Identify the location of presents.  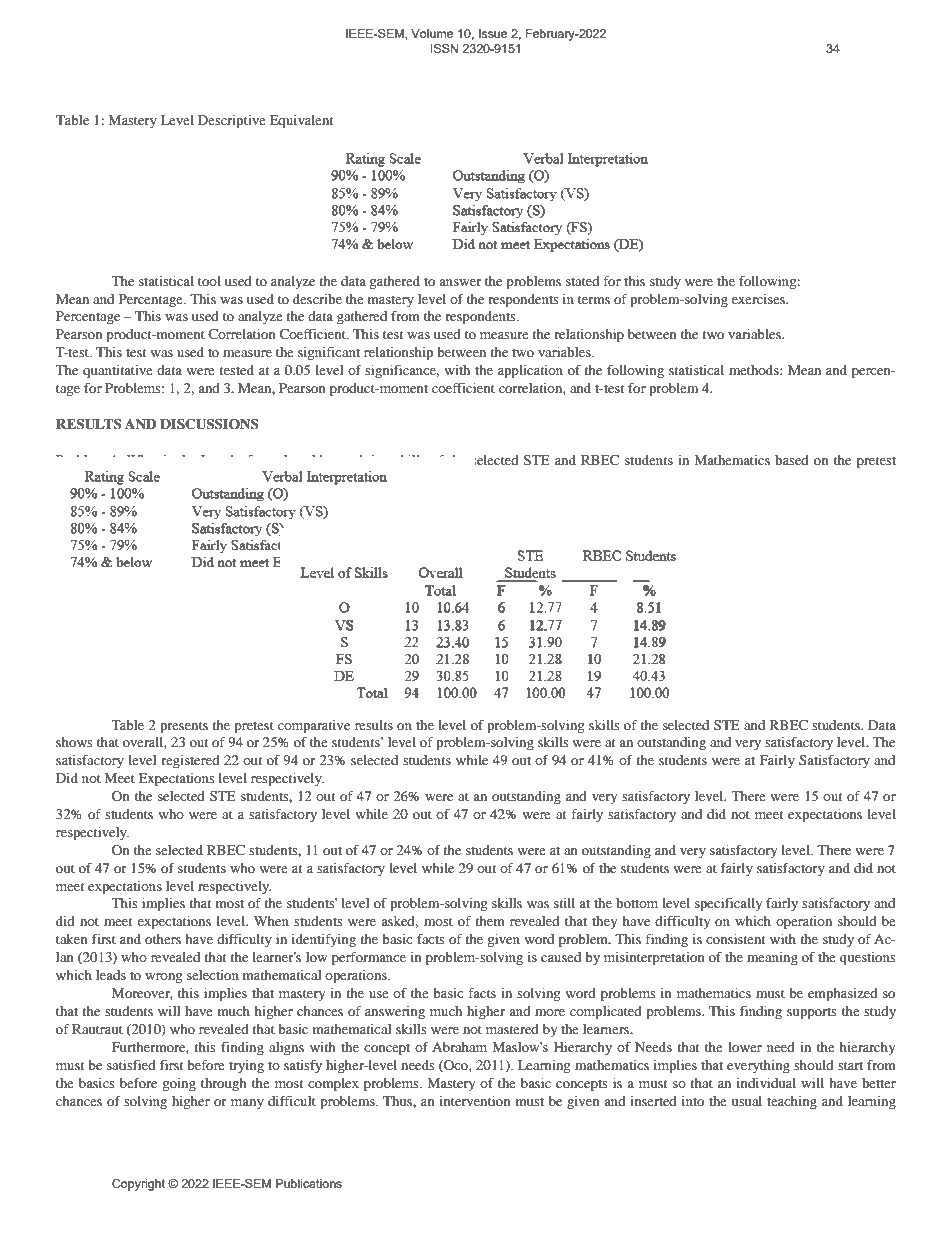
(184, 728).
